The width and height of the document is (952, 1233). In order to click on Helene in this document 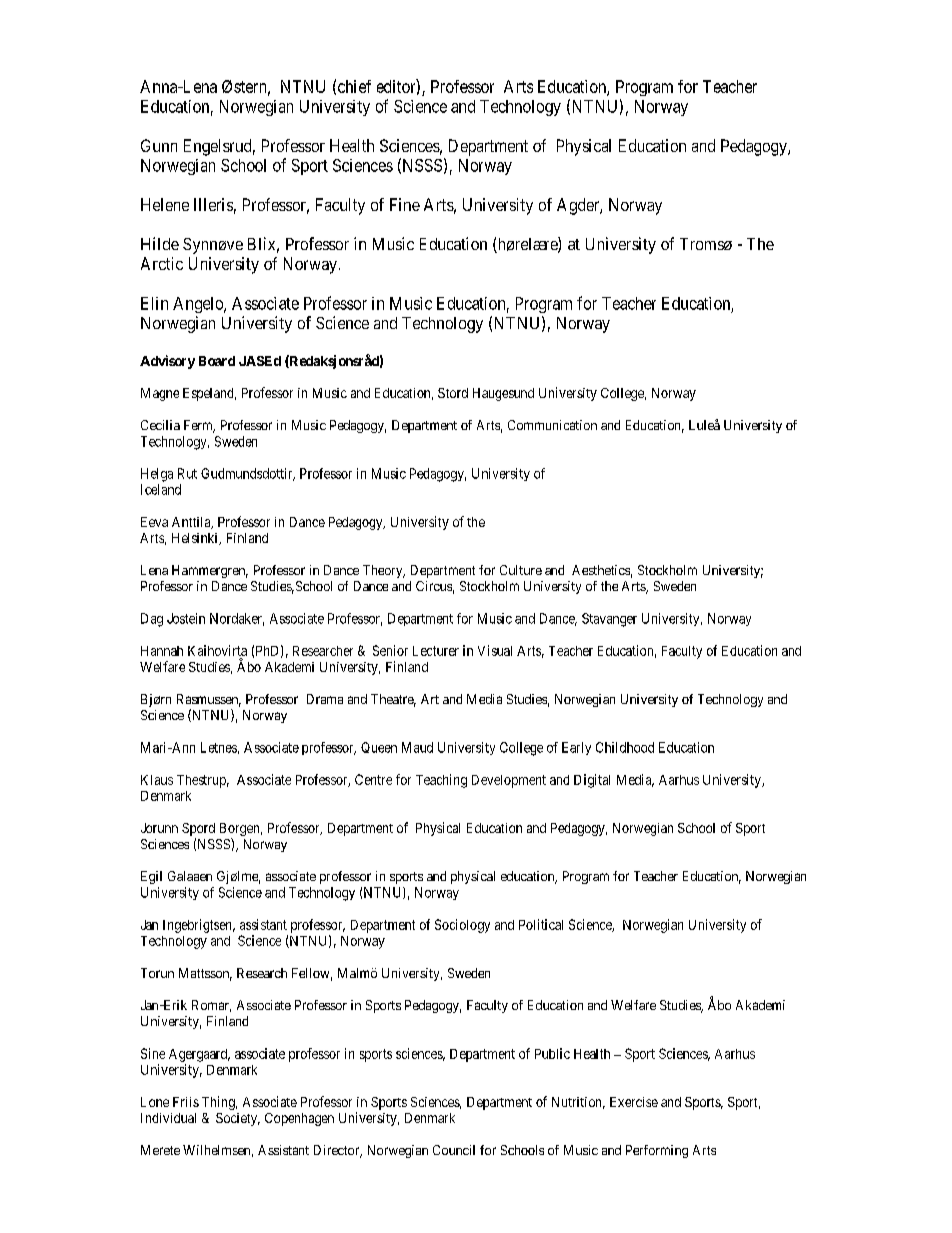, I will do `click(165, 204)`.
